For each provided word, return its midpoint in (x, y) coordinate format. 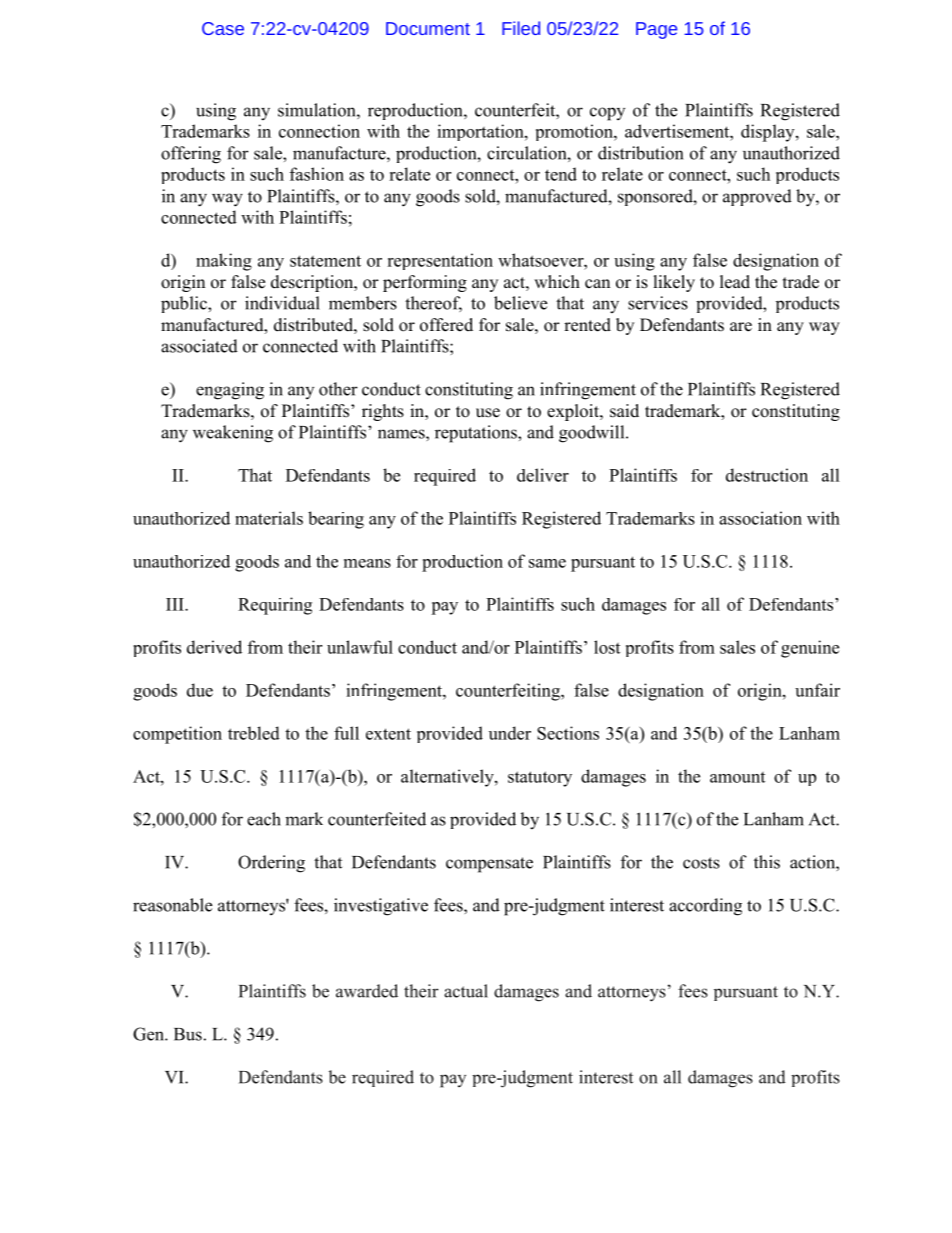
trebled (254, 733)
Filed (521, 28)
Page (656, 30)
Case (223, 28)
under (510, 733)
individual (282, 303)
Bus (188, 1034)
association (760, 518)
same (547, 563)
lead (735, 282)
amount (737, 777)
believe (520, 303)
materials (269, 518)
